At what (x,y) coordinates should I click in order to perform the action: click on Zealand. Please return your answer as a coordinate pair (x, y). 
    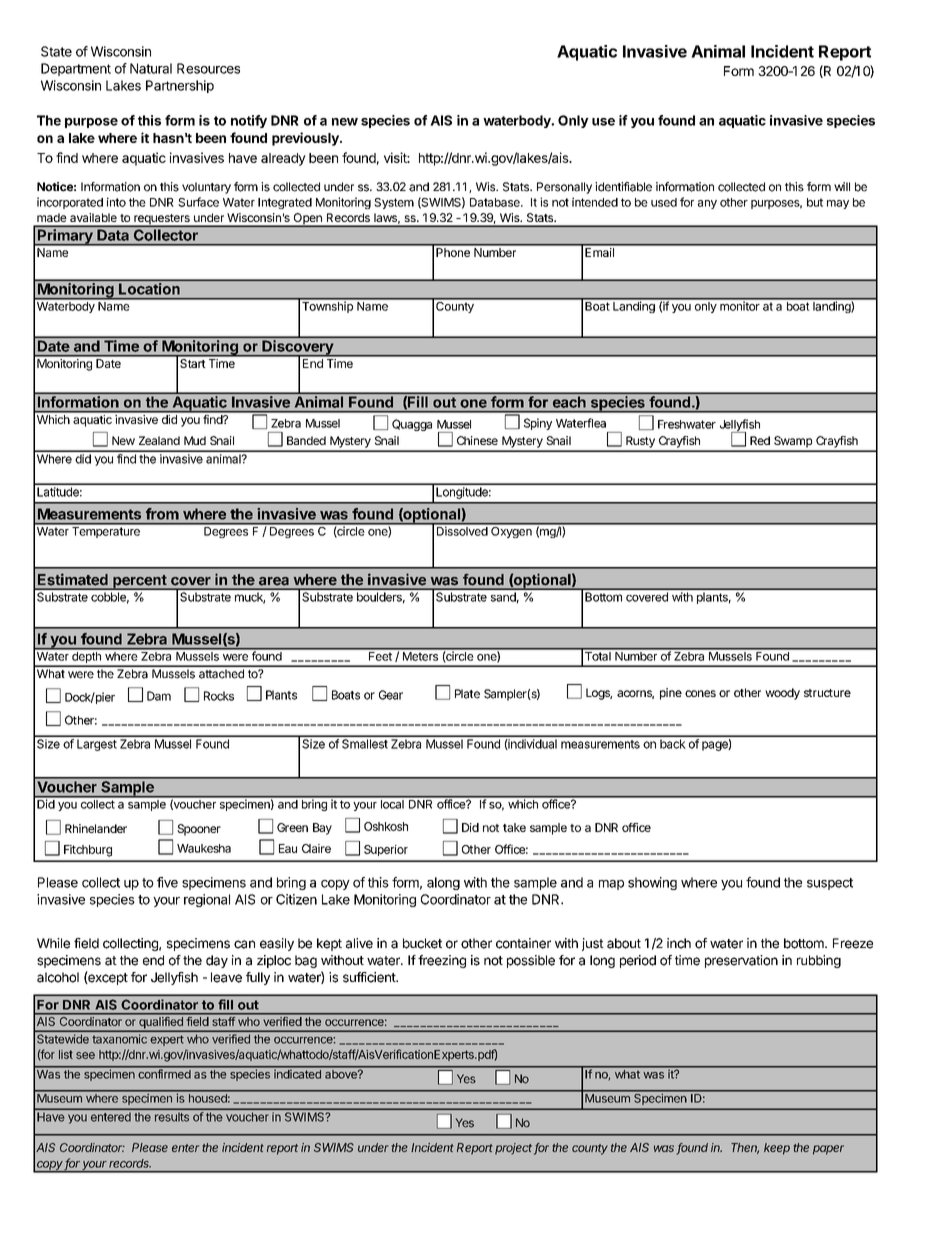
    Looking at the image, I should click on (159, 440).
